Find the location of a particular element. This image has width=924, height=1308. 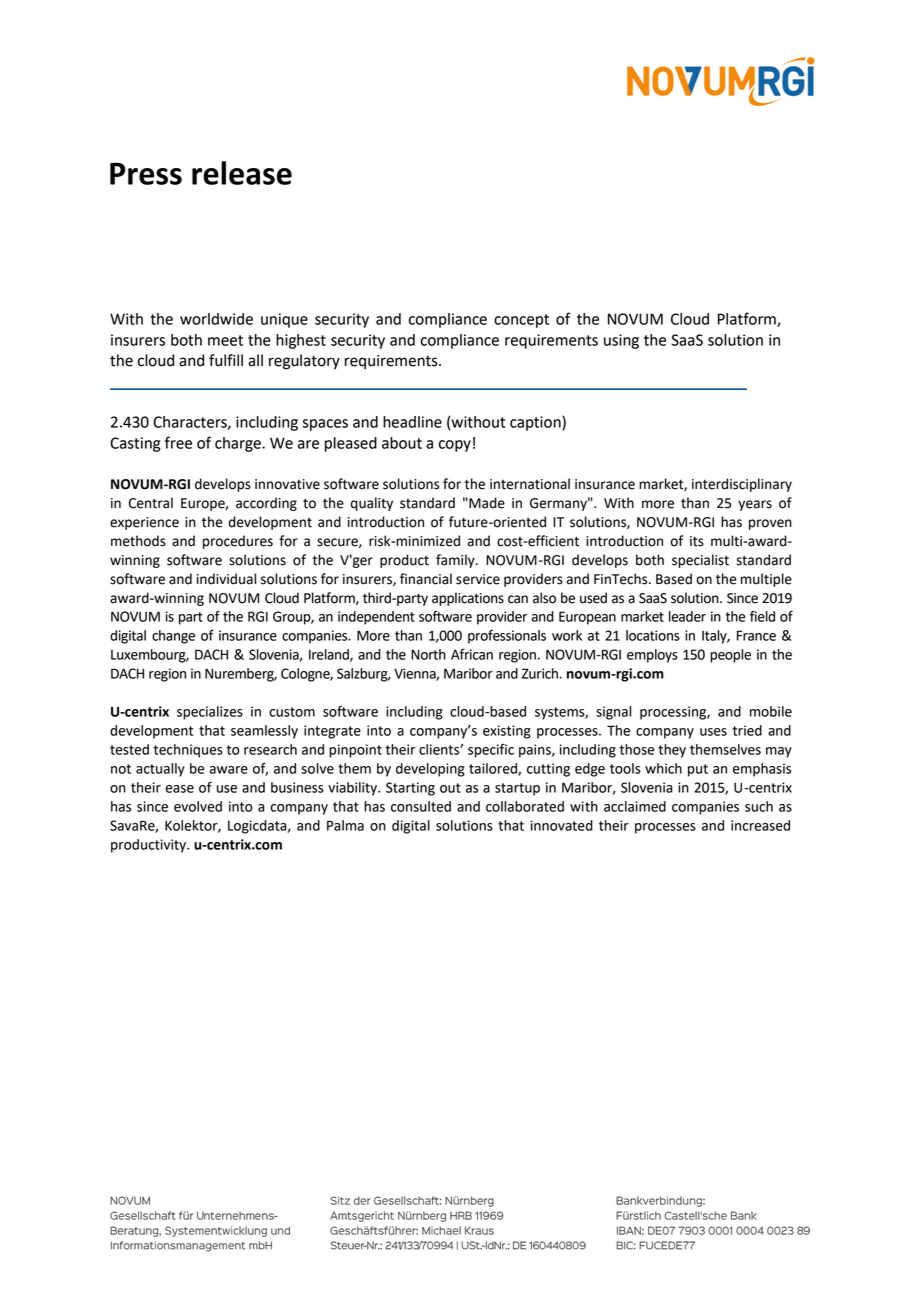

such is located at coordinates (759, 806).
